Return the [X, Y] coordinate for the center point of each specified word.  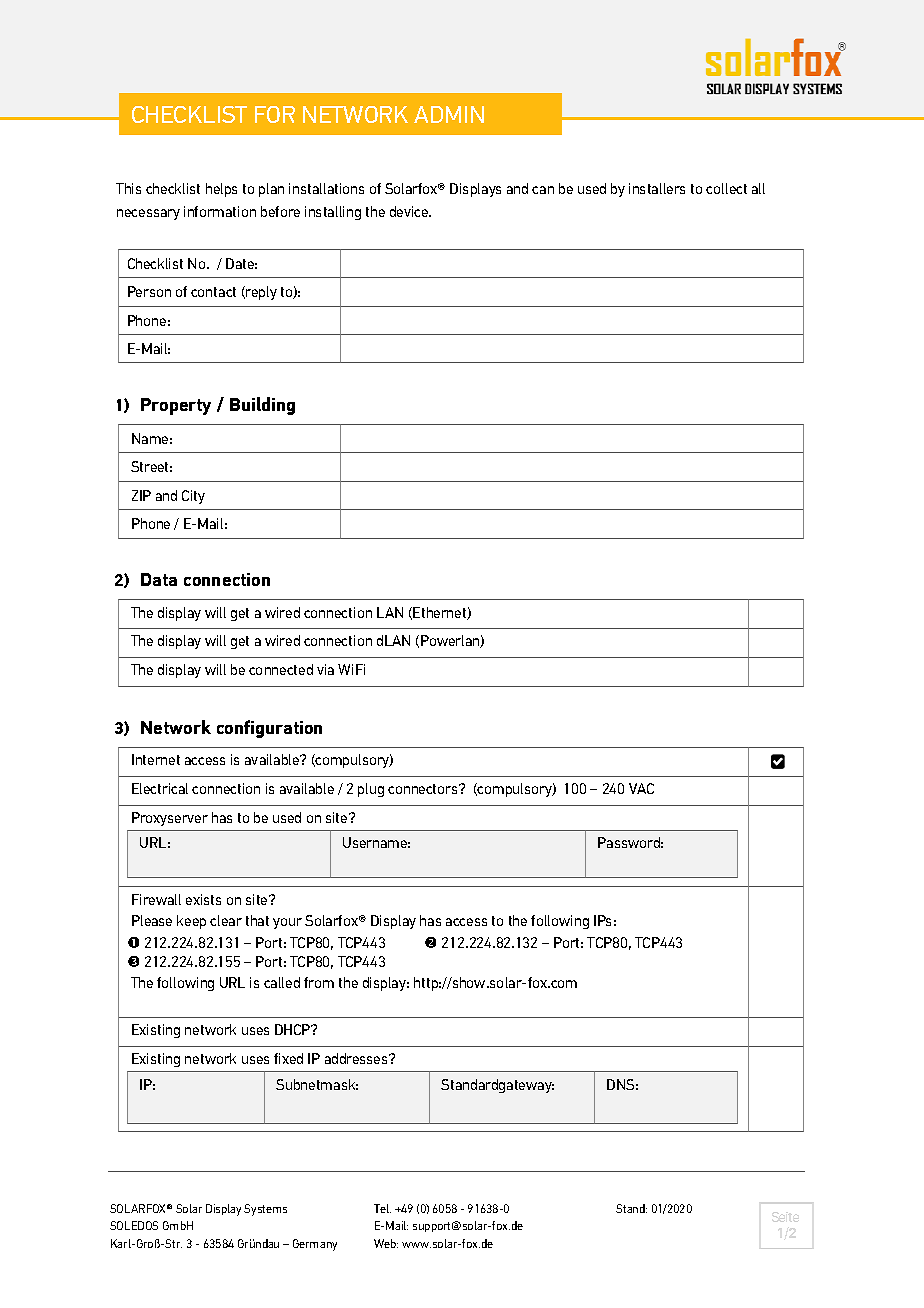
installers [657, 188]
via [325, 669]
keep [191, 922]
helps [221, 190]
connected [281, 669]
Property [176, 406]
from [319, 982]
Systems [265, 1210]
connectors [424, 789]
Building [262, 406]
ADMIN [449, 114]
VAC [641, 788]
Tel [382, 1208]
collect [726, 188]
